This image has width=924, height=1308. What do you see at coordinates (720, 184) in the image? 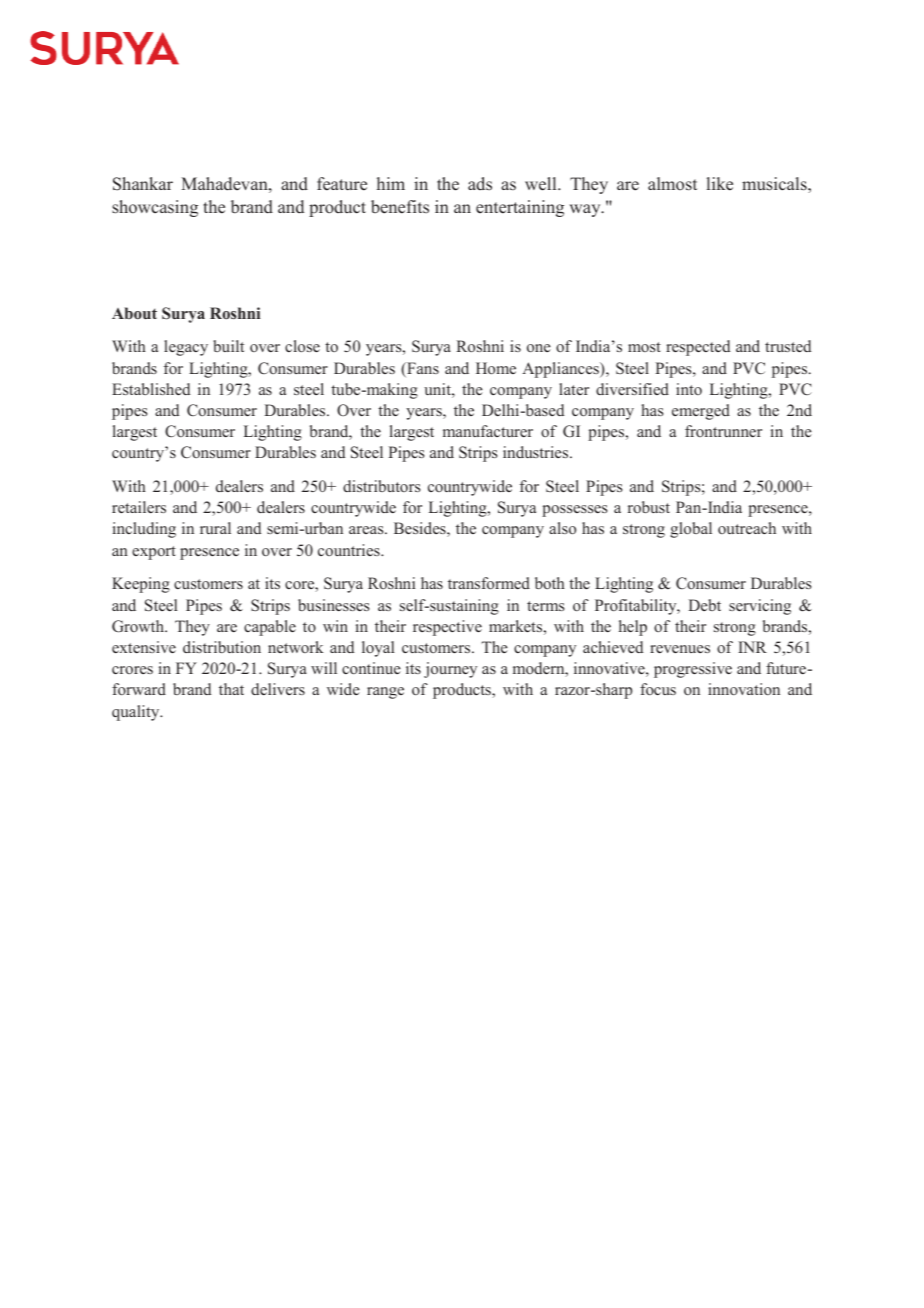
I see `like` at bounding box center [720, 184].
